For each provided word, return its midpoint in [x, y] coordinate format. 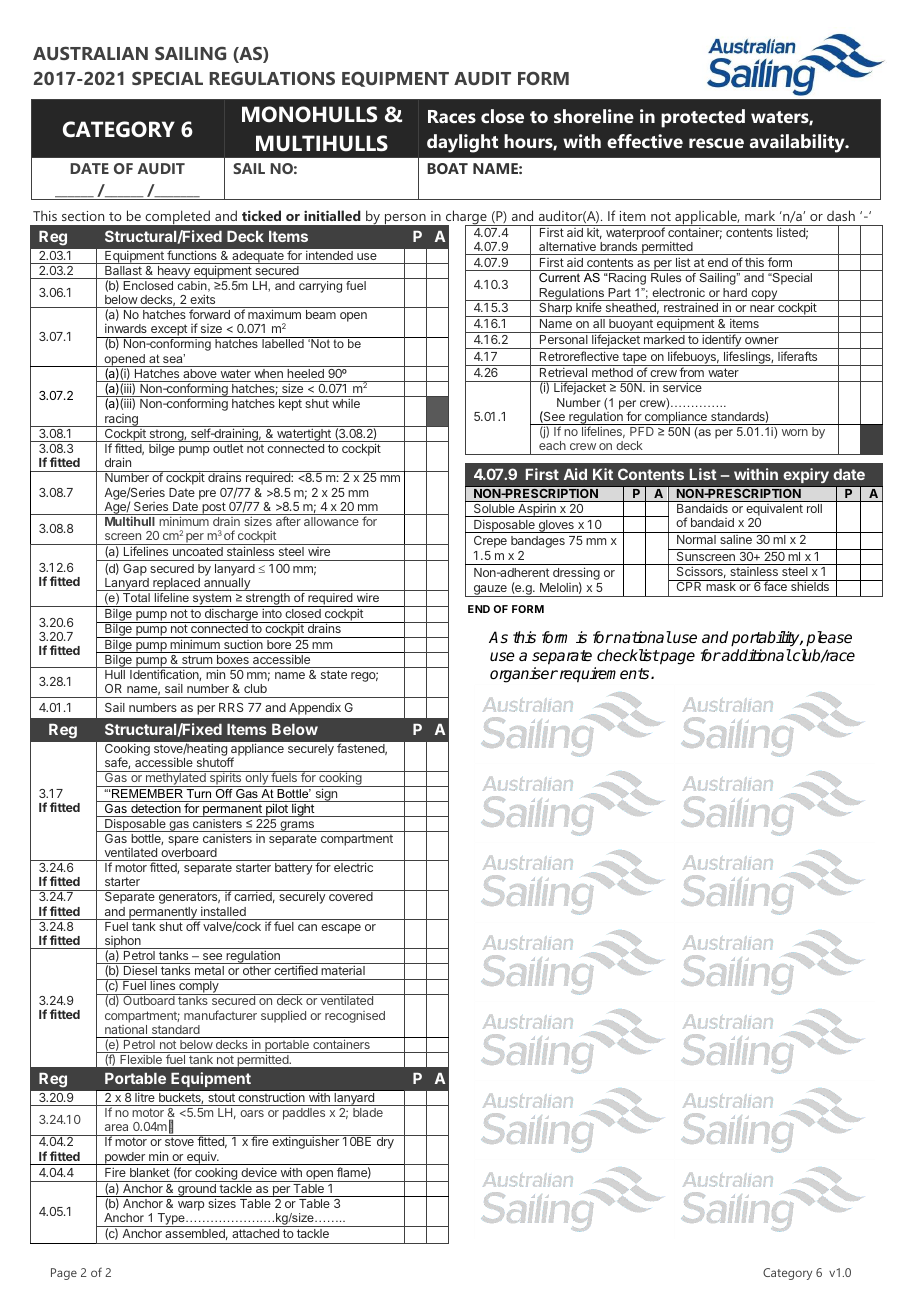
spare [183, 841]
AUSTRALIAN [90, 53]
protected [703, 118]
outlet [228, 448]
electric [353, 867]
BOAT [447, 168]
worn [795, 432]
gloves [556, 526]
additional [756, 655]
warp [191, 1206]
